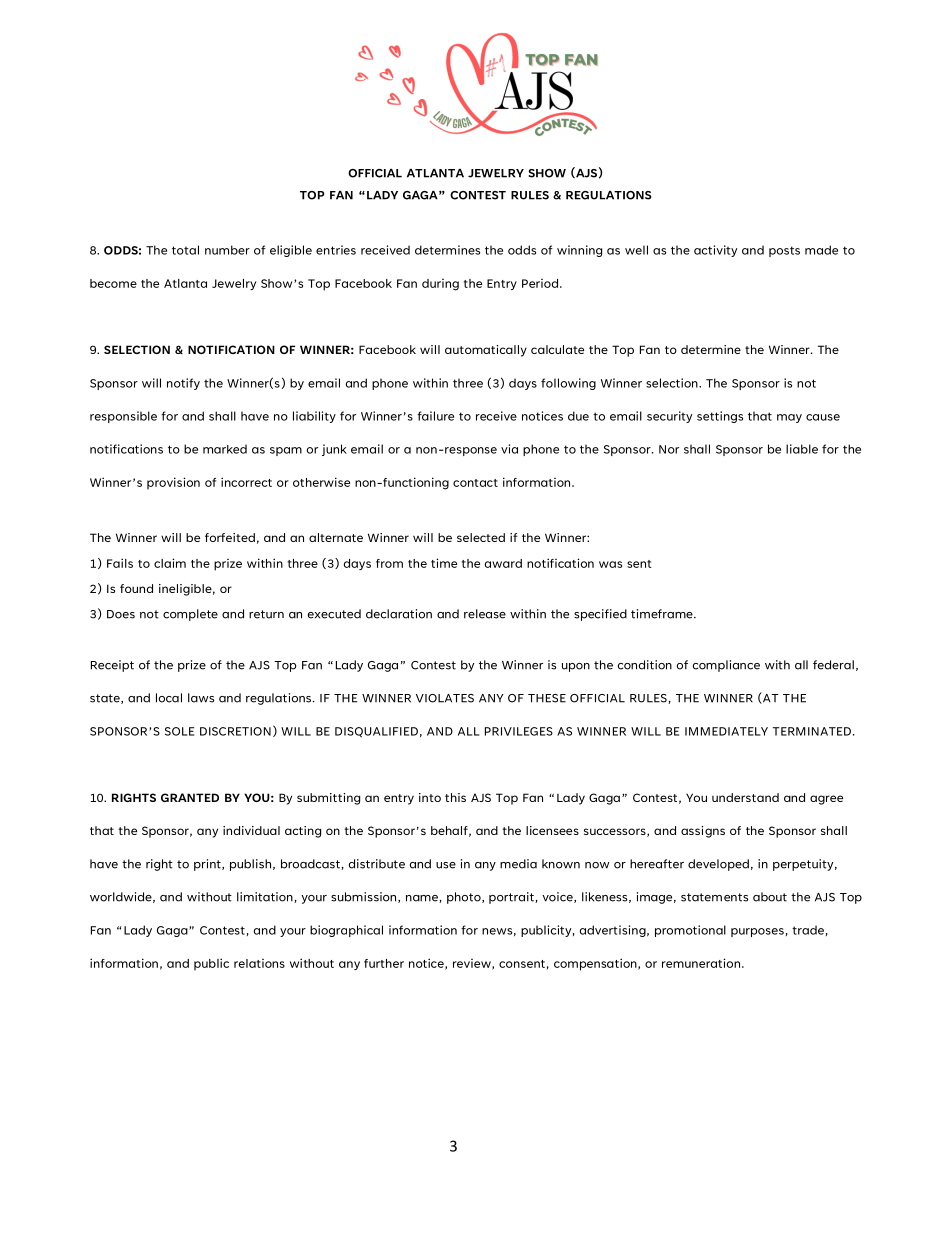 The width and height of the screenshot is (952, 1233). What do you see at coordinates (185, 250) in the screenshot?
I see `total` at bounding box center [185, 250].
